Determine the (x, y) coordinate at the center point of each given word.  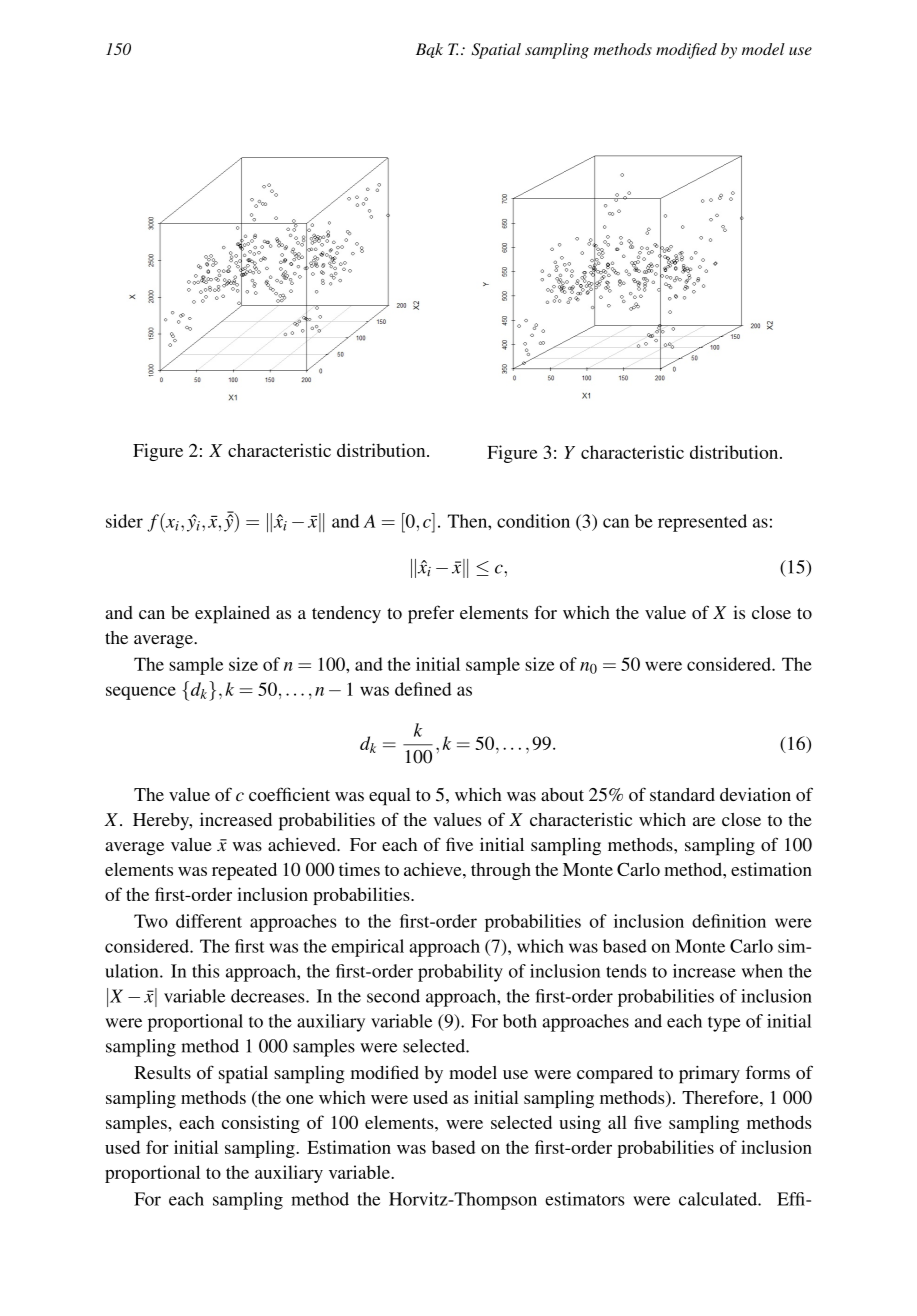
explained (232, 615)
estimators (584, 1199)
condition (533, 521)
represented (702, 523)
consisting (261, 1124)
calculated (719, 1199)
